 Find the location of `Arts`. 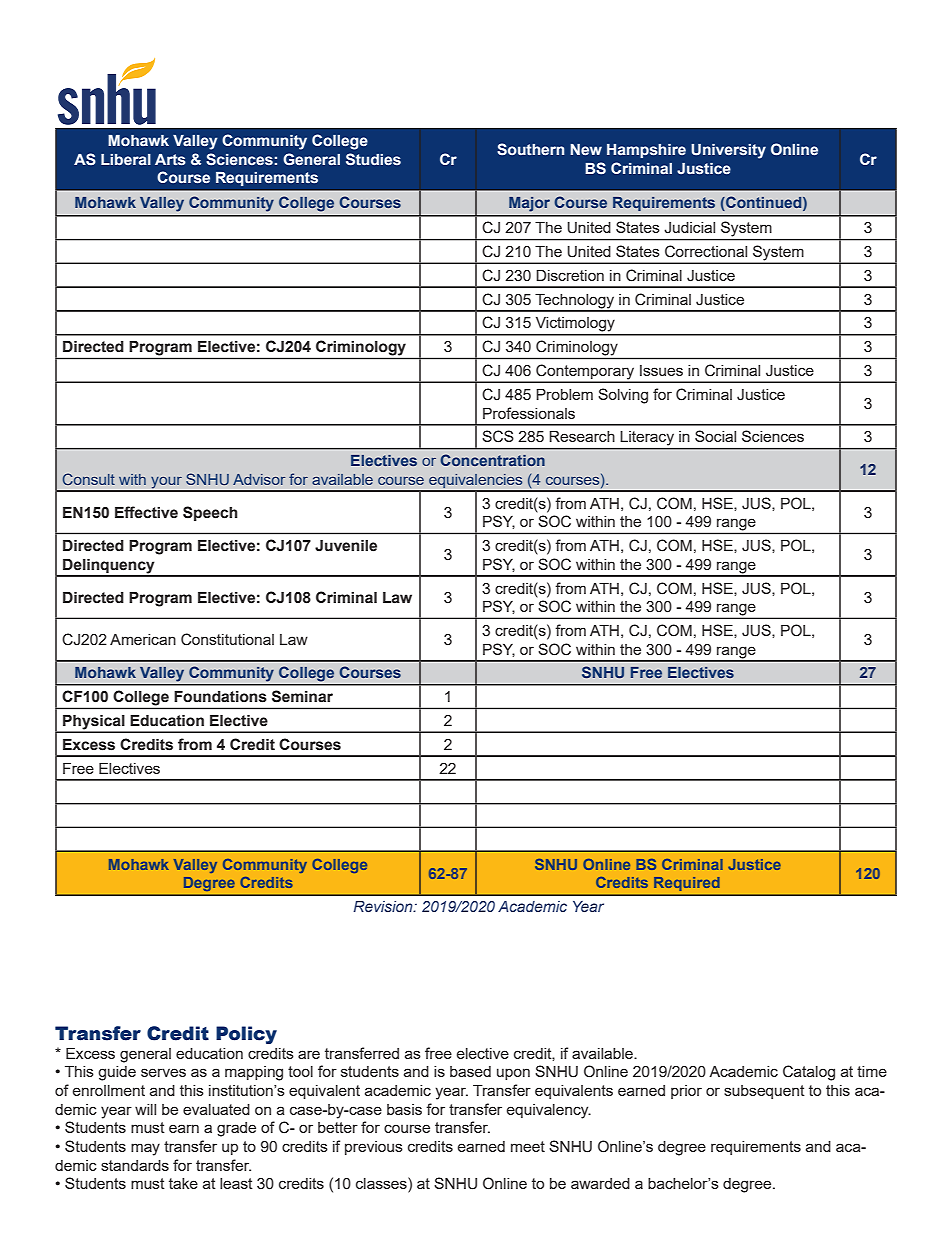

Arts is located at coordinates (170, 160).
